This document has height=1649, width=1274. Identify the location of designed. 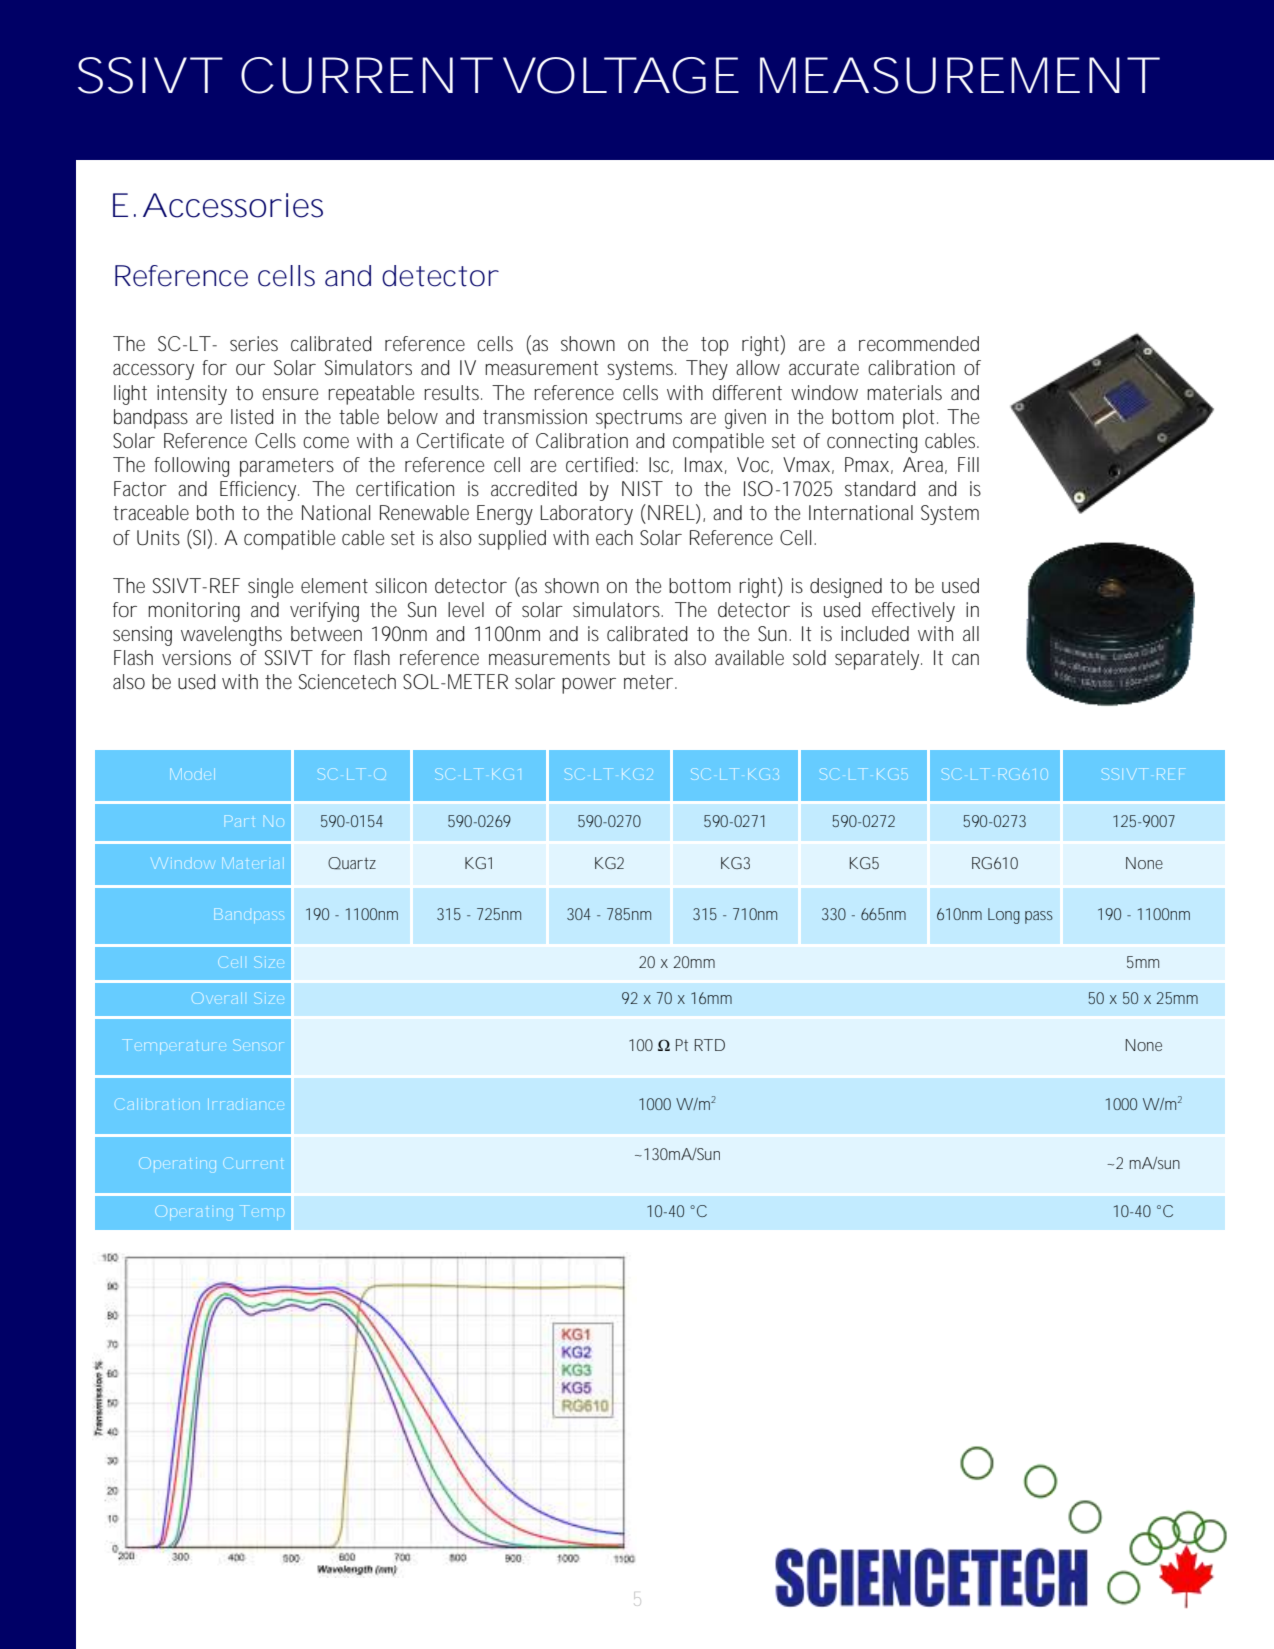
(846, 588).
